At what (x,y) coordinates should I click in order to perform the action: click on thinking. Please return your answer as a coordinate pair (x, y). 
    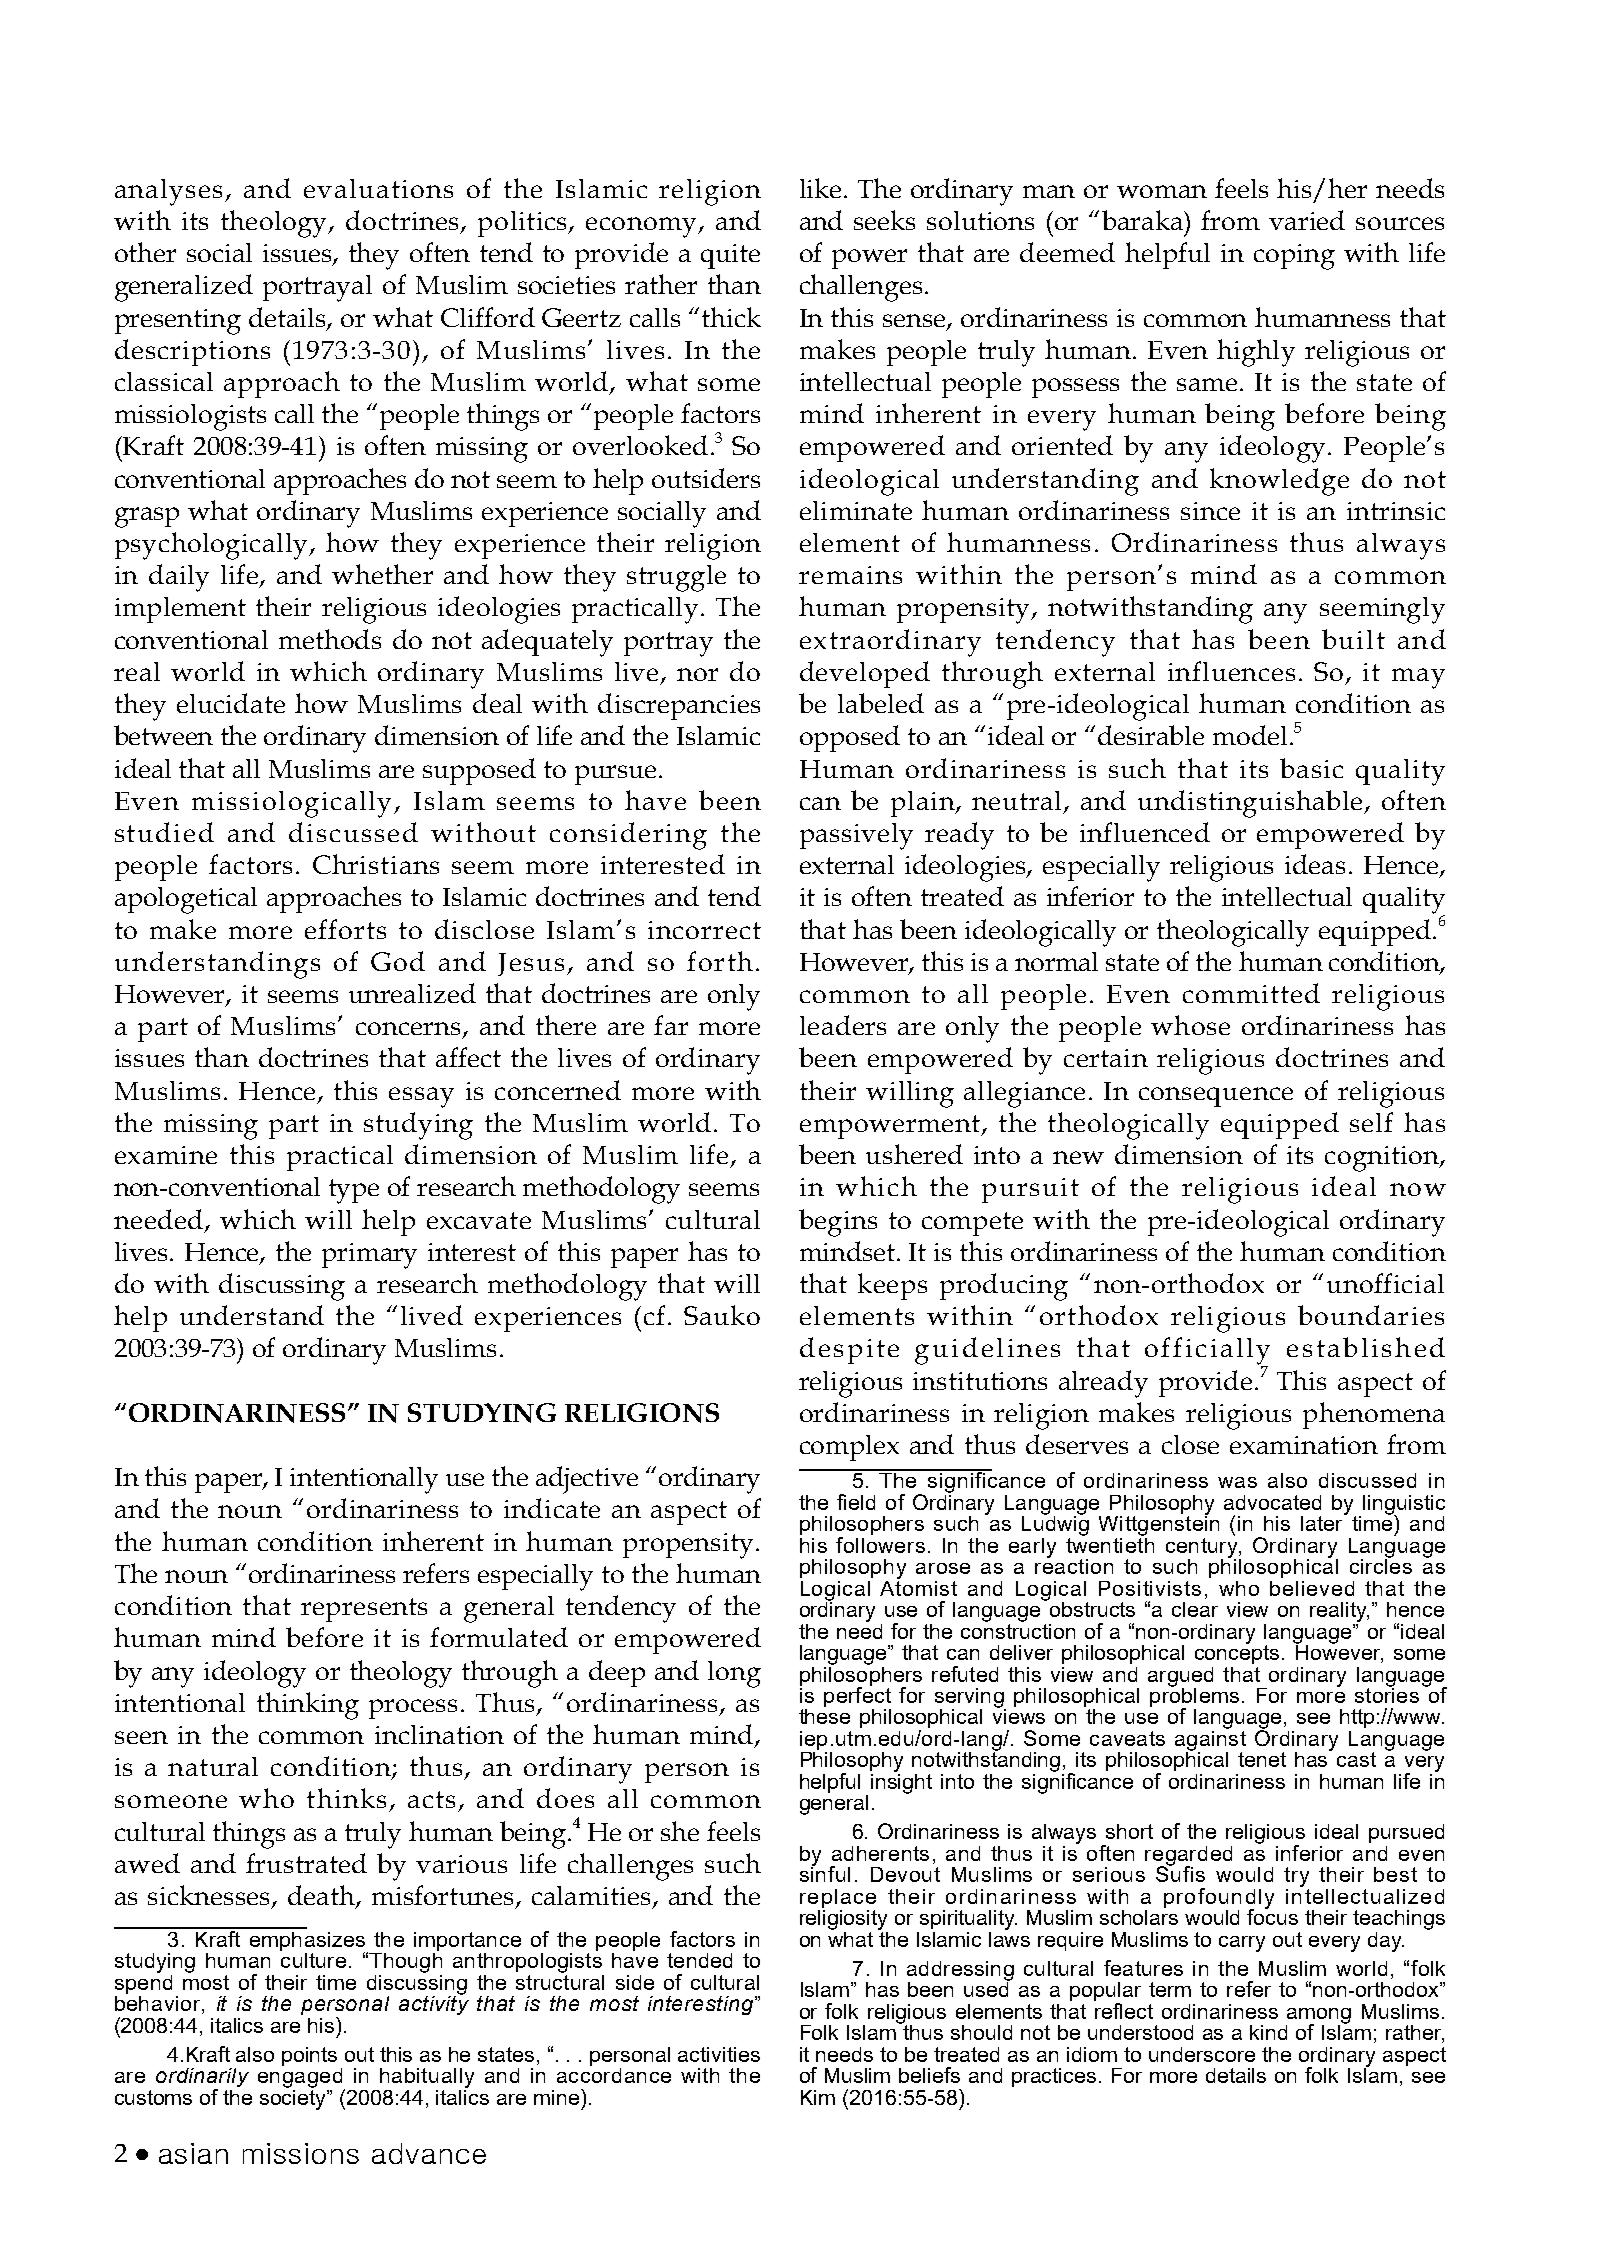
    Looking at the image, I should click on (308, 1706).
